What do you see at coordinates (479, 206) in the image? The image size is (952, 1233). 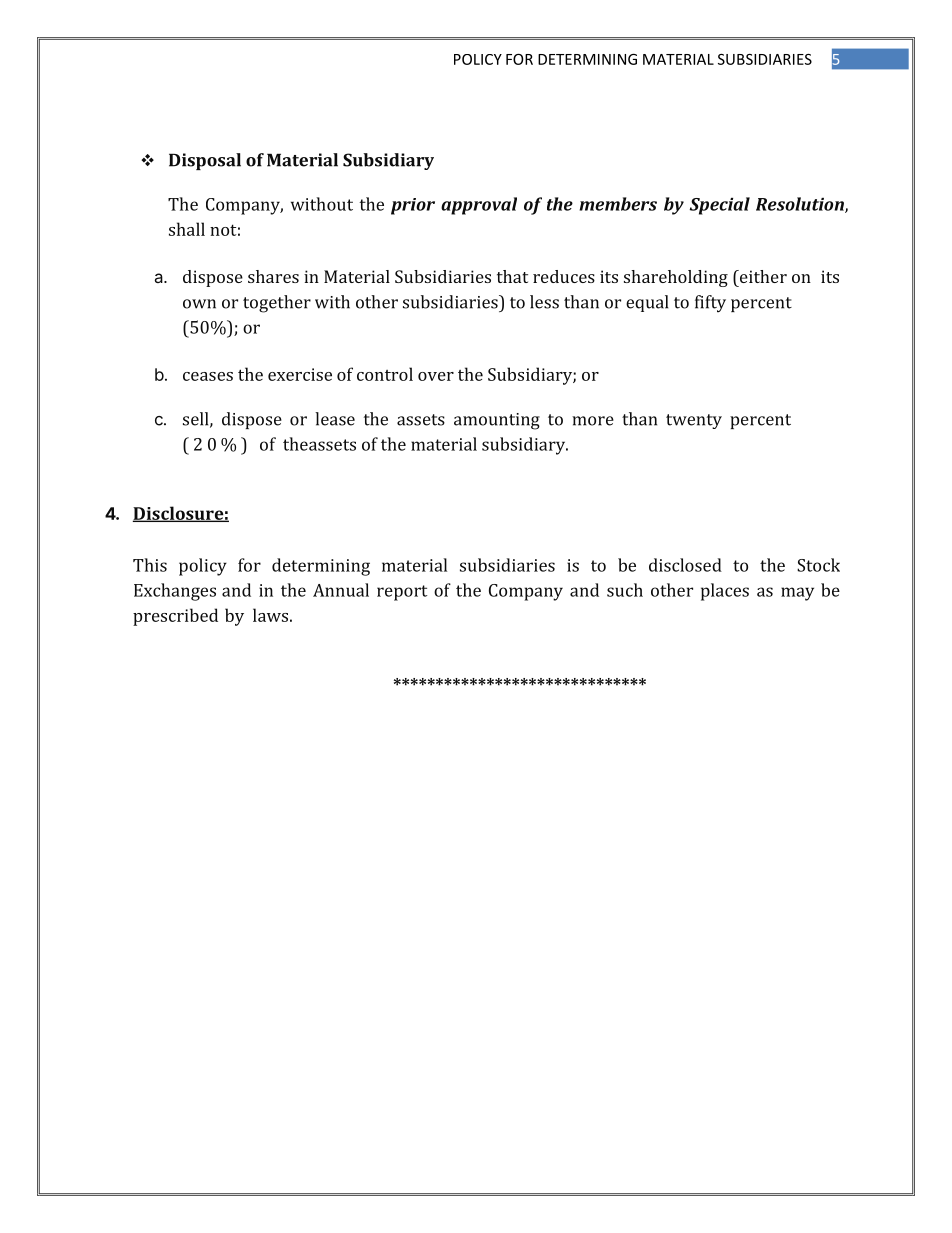 I see `approval` at bounding box center [479, 206].
